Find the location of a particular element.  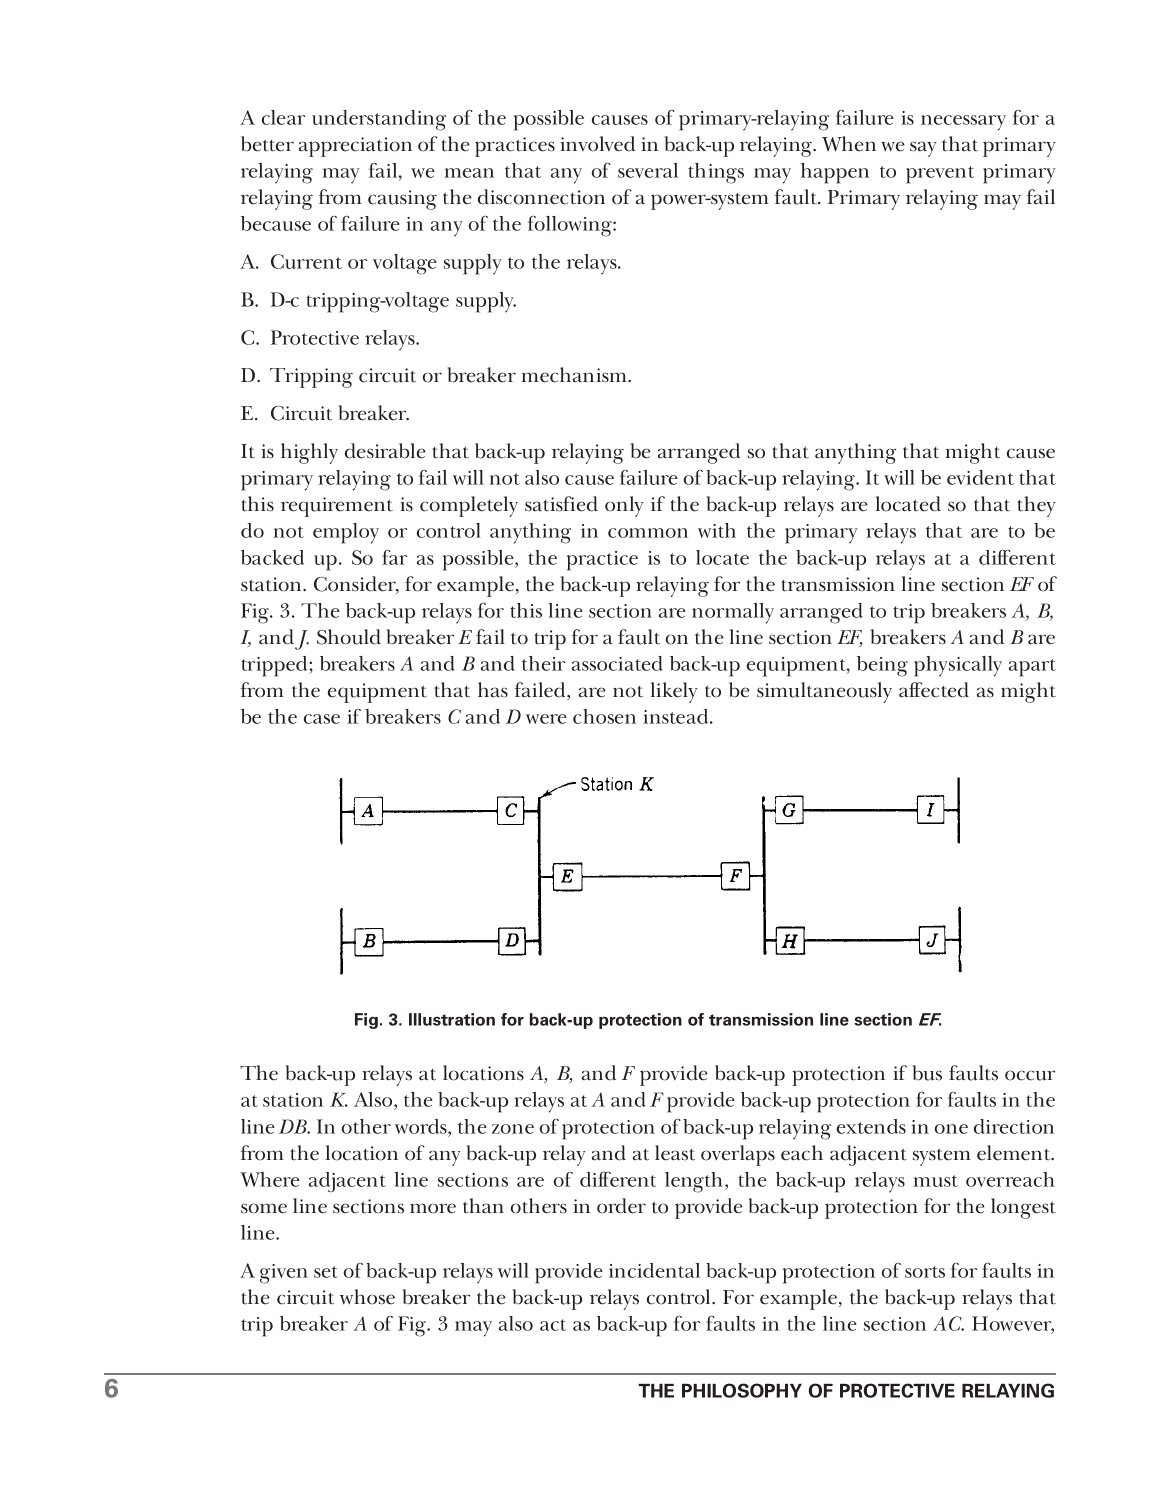

evident is located at coordinates (980, 477).
